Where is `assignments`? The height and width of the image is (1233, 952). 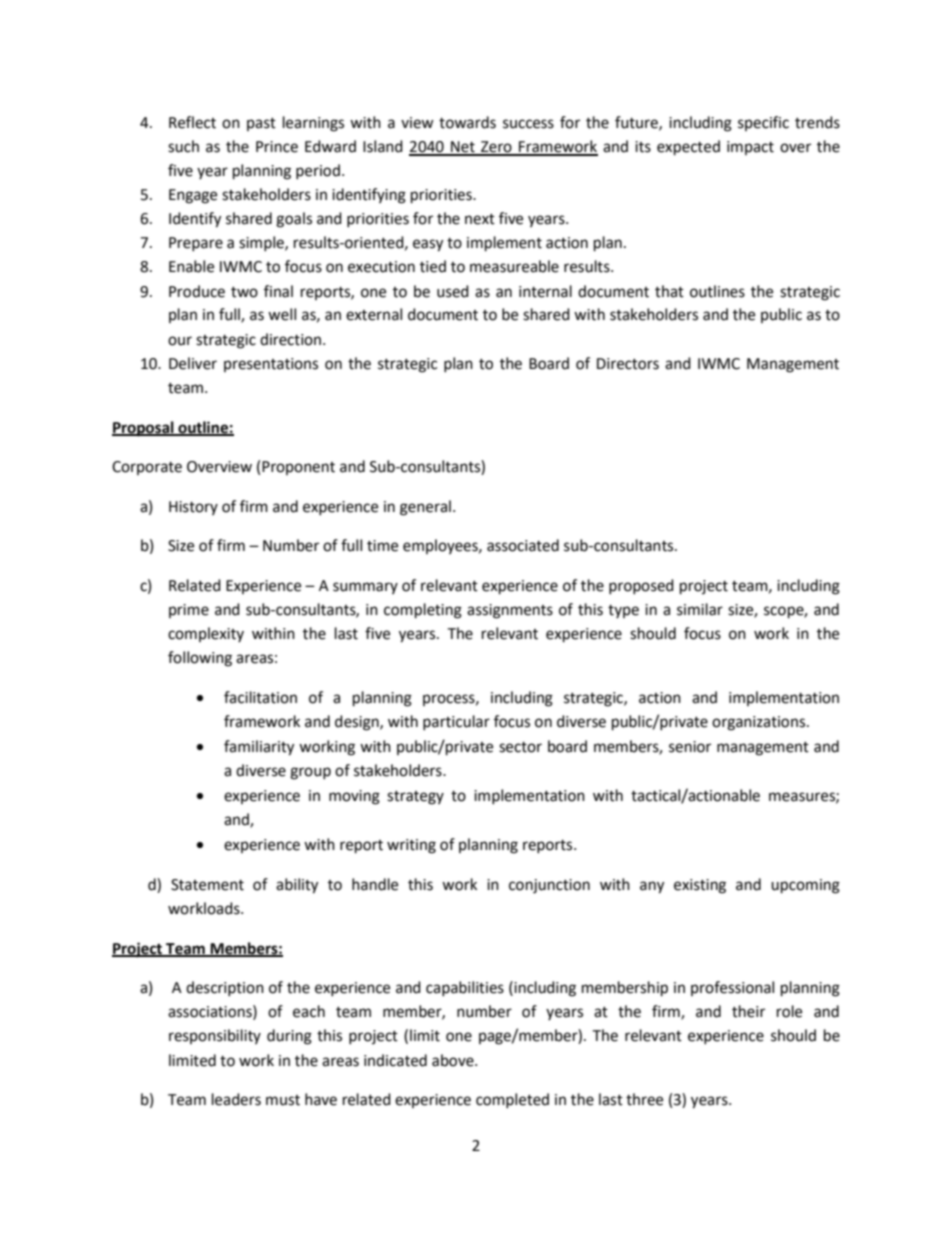 assignments is located at coordinates (510, 611).
